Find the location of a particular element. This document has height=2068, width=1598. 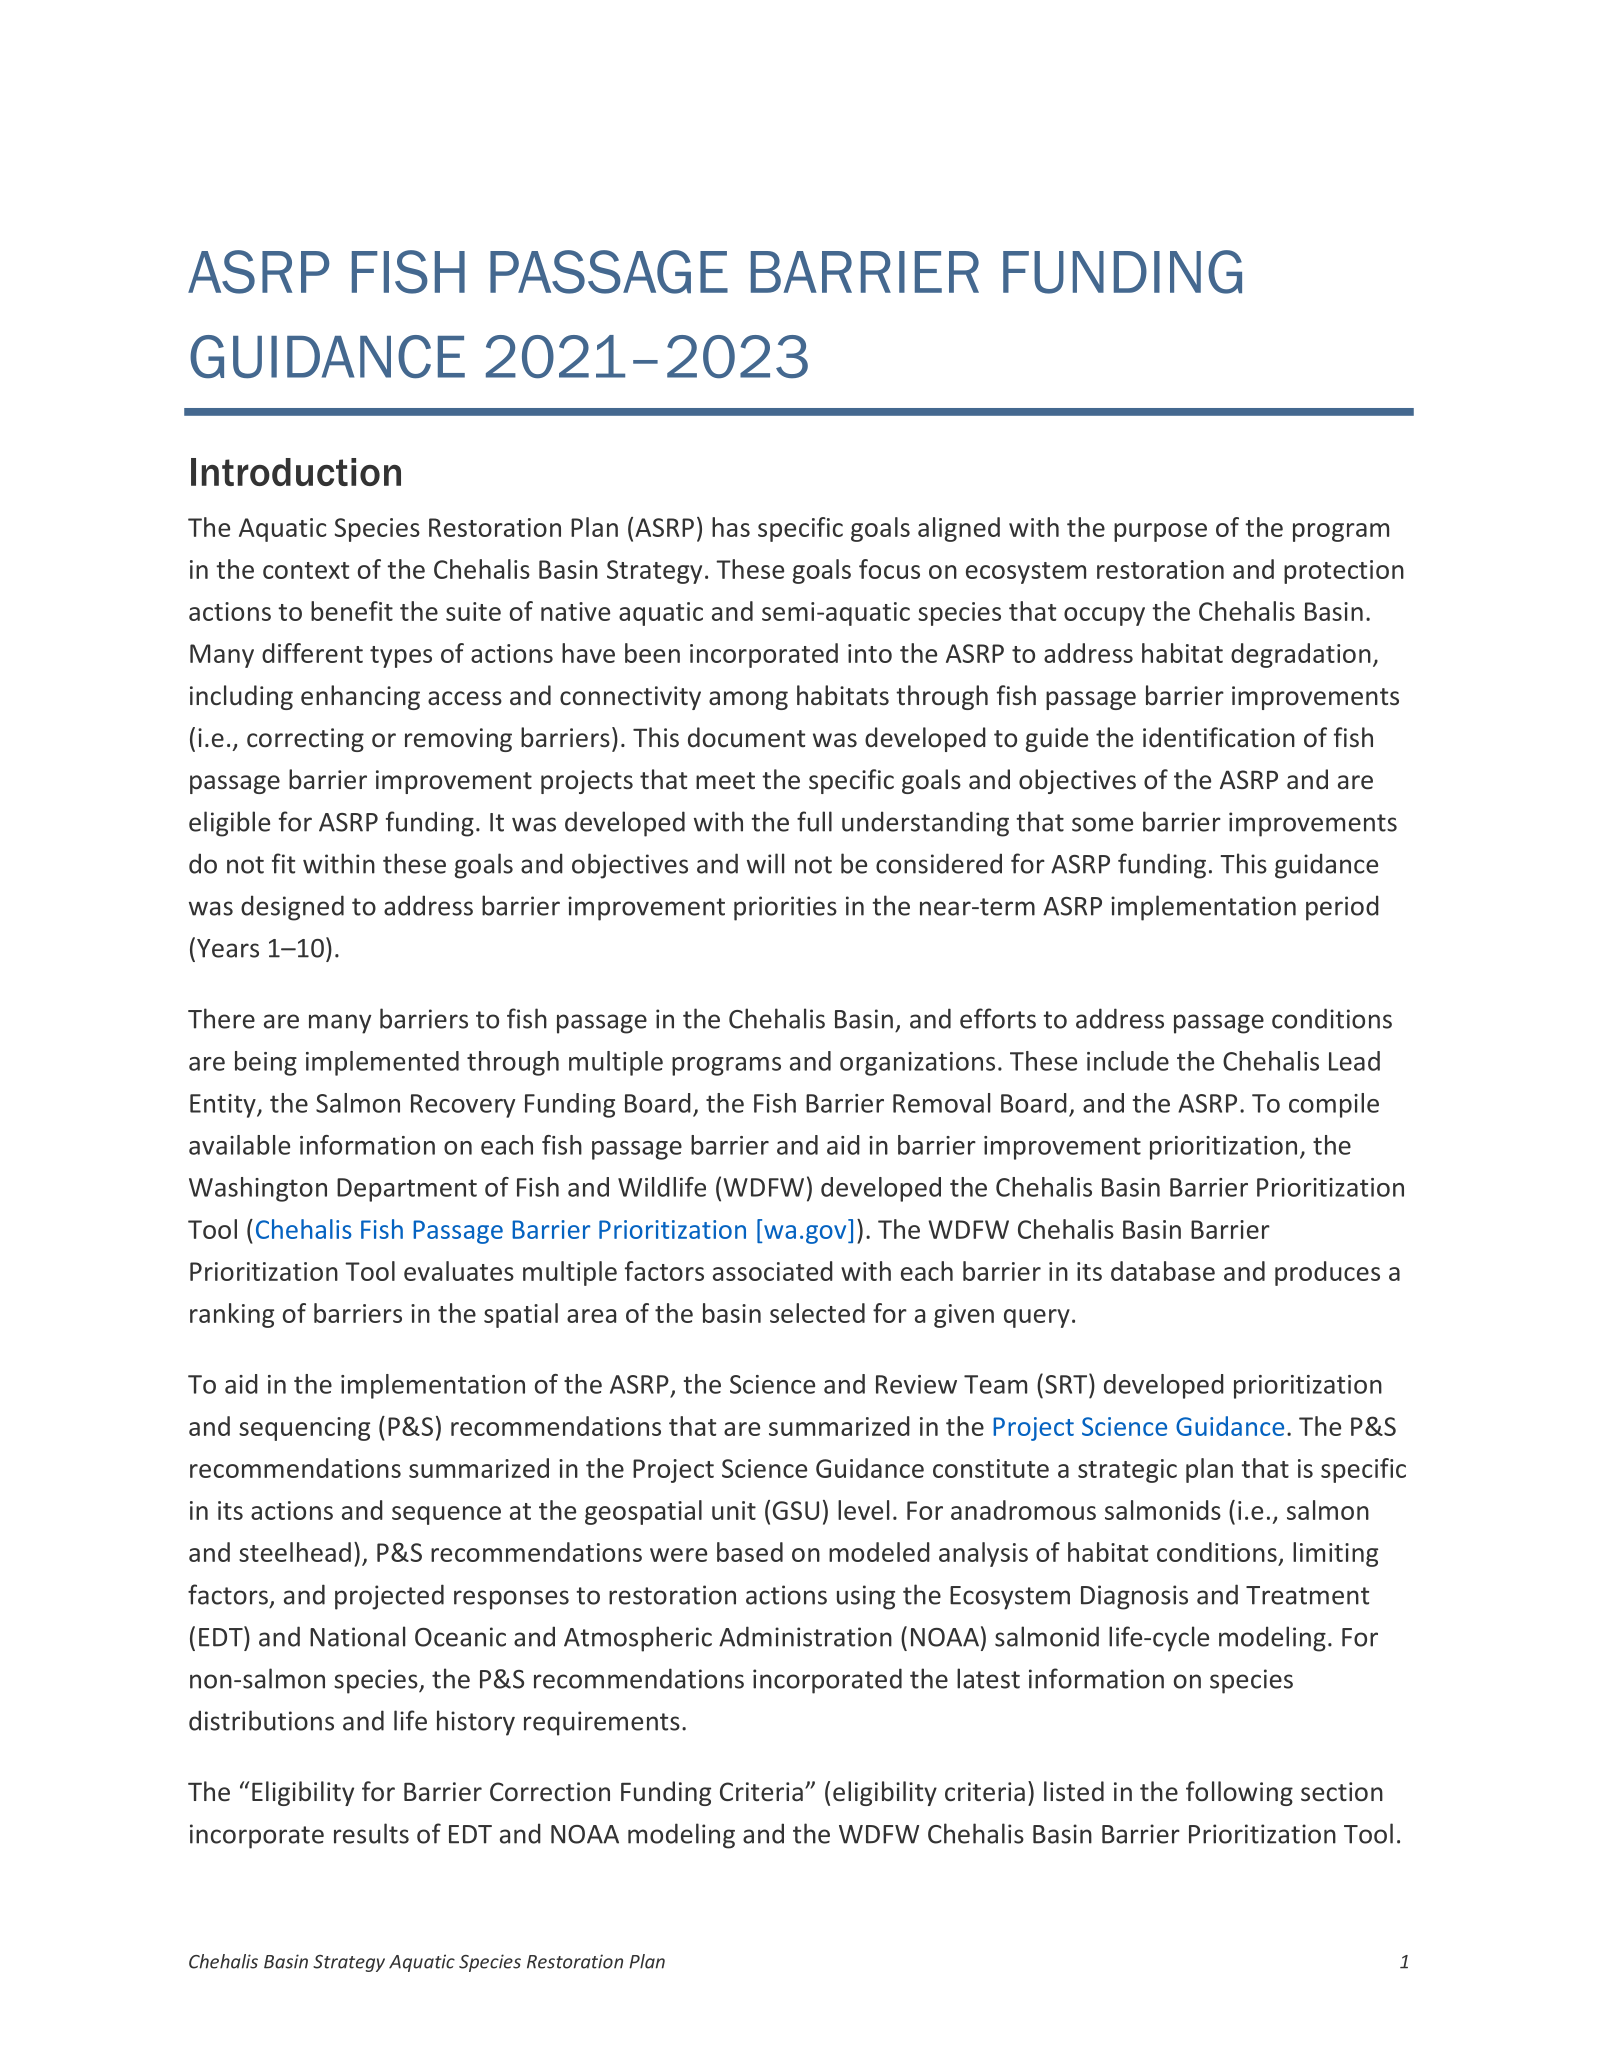

SRT is located at coordinates (1067, 1383).
